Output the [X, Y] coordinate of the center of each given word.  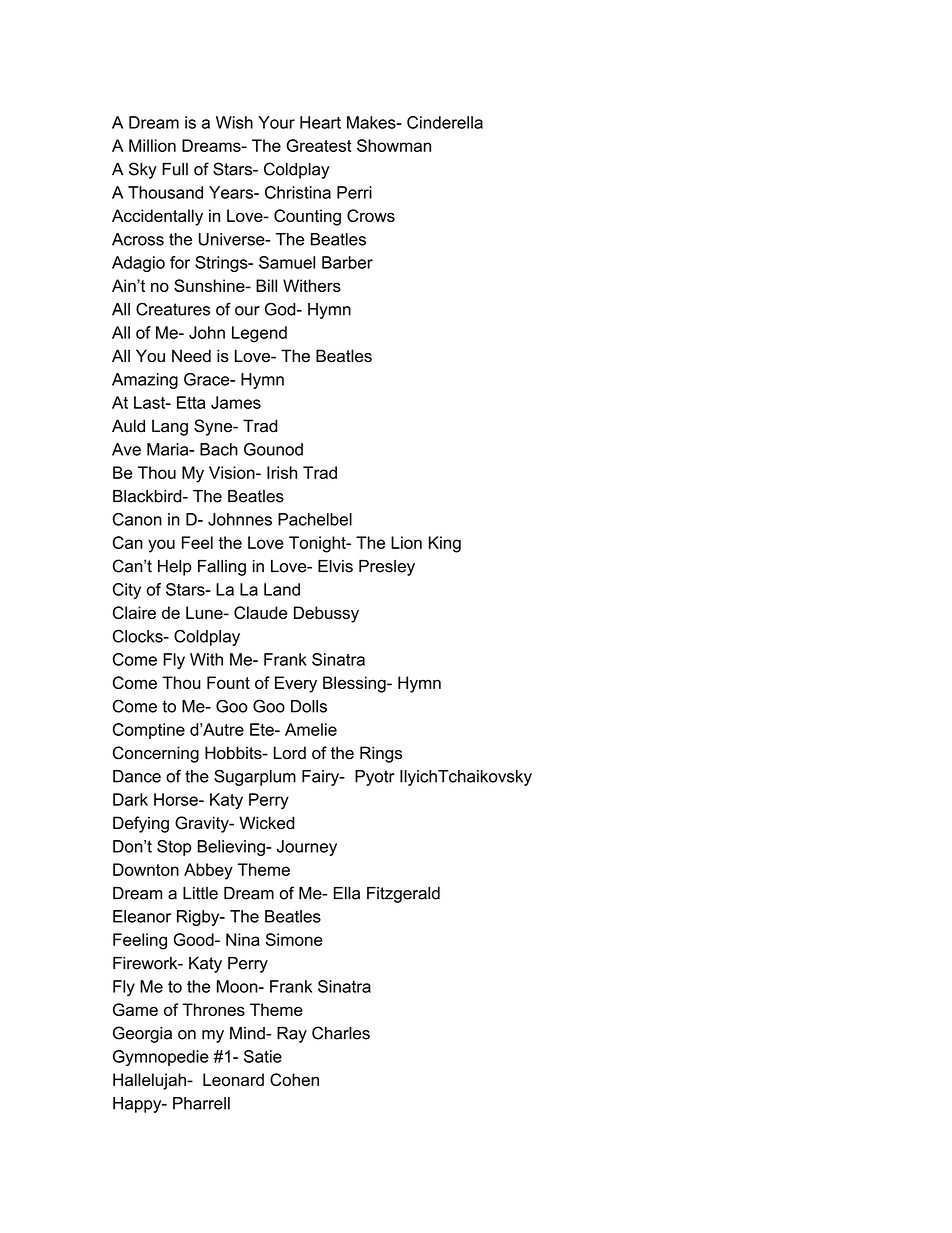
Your [276, 122]
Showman [394, 145]
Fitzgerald [403, 895]
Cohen [294, 1079]
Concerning [156, 754]
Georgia [142, 1034]
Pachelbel [315, 519]
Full [175, 169]
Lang [170, 427]
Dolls [309, 706]
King [445, 544]
